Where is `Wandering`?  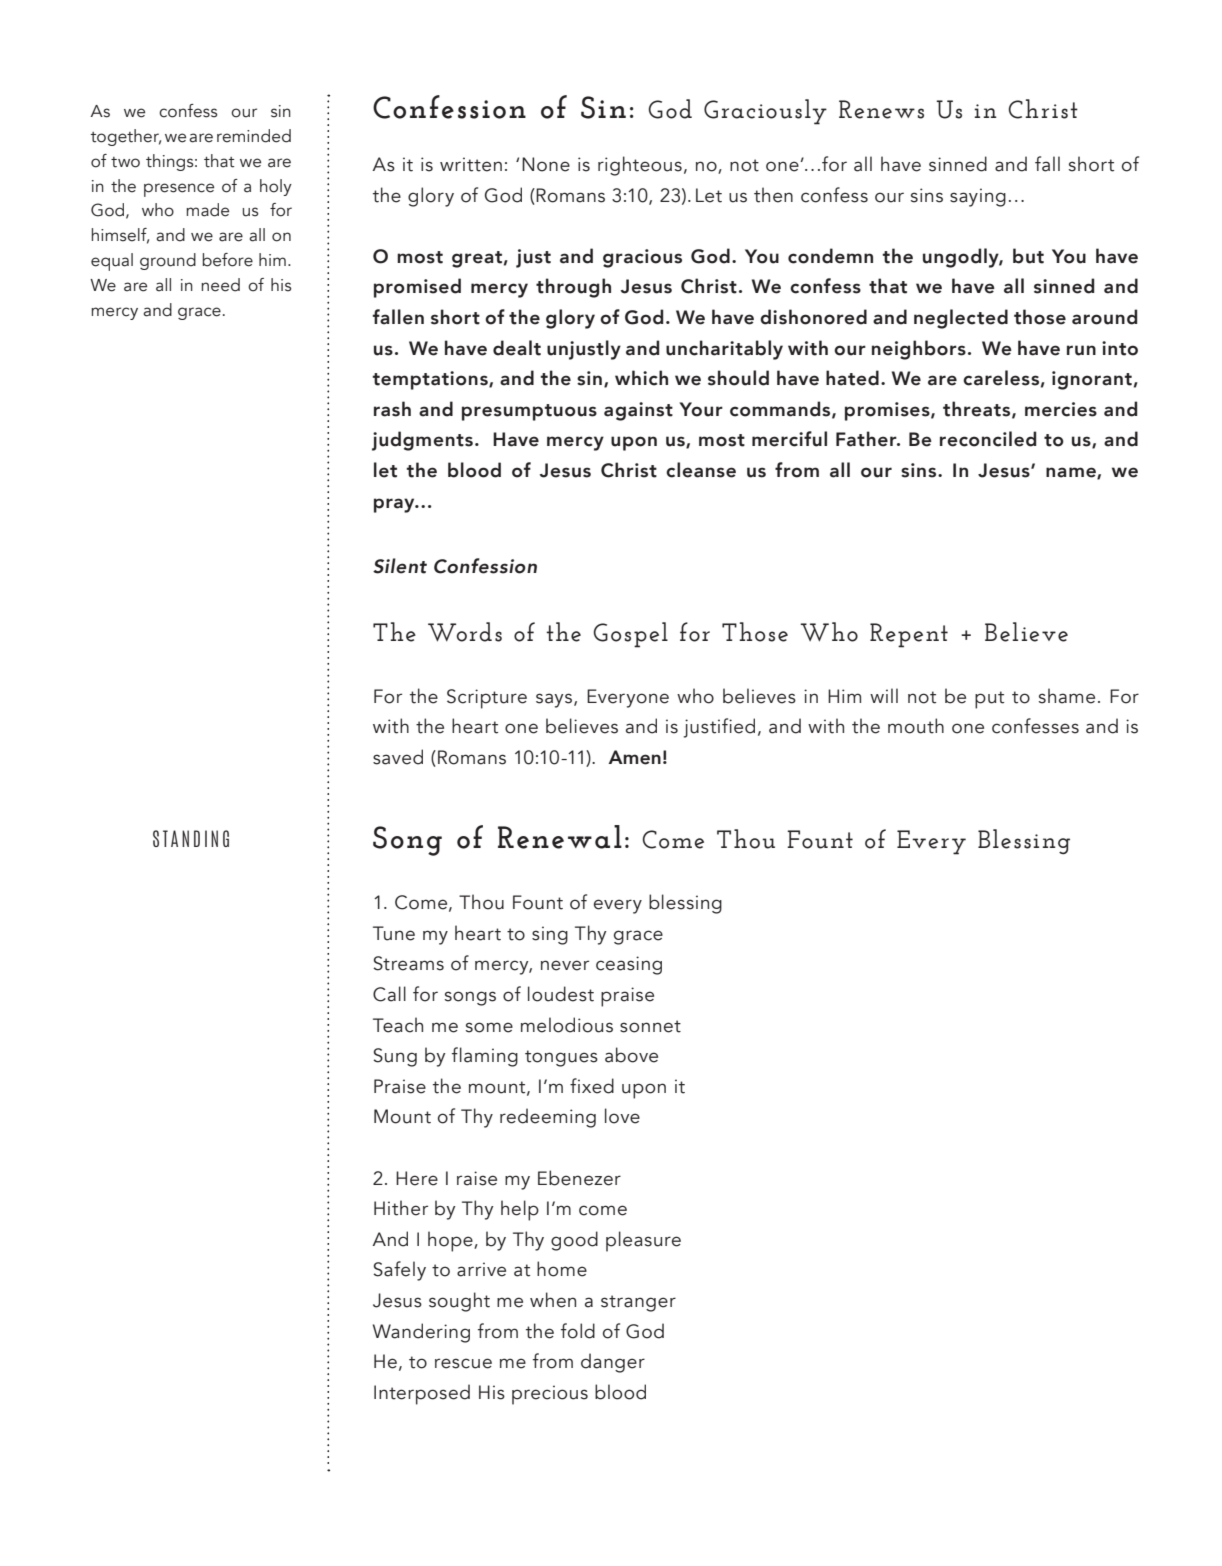 Wandering is located at coordinates (421, 1333).
